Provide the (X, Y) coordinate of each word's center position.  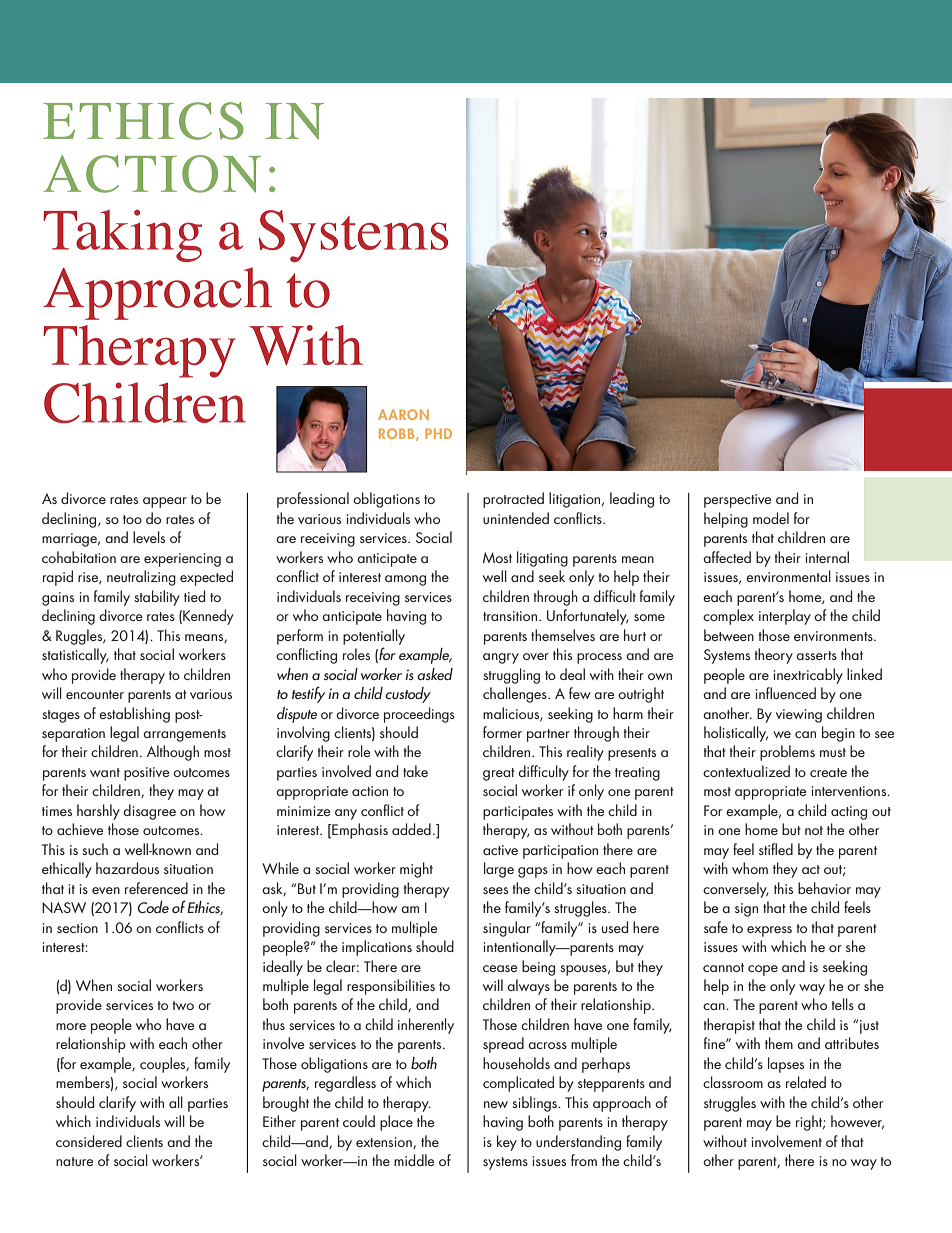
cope (763, 970)
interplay (785, 617)
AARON (403, 414)
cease (500, 968)
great (499, 774)
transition (510, 616)
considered (89, 1141)
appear (165, 502)
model (771, 518)
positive (147, 774)
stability (157, 598)
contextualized (746, 771)
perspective (738, 501)
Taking (122, 236)
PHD (438, 433)
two (183, 1005)
